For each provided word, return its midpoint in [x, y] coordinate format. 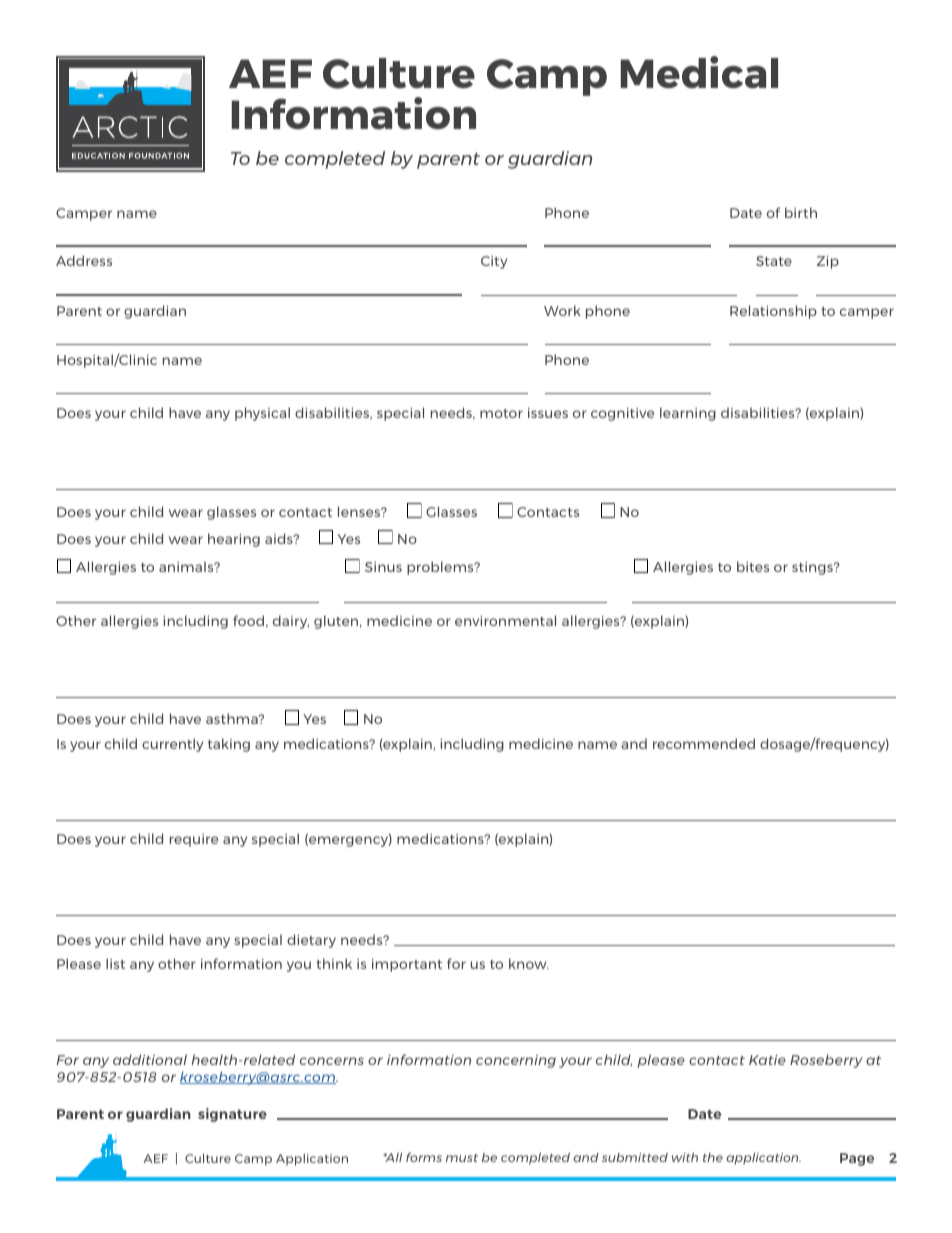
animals [187, 566]
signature [232, 1115]
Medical [699, 72]
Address [84, 260]
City [494, 262]
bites [753, 566]
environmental [505, 620]
